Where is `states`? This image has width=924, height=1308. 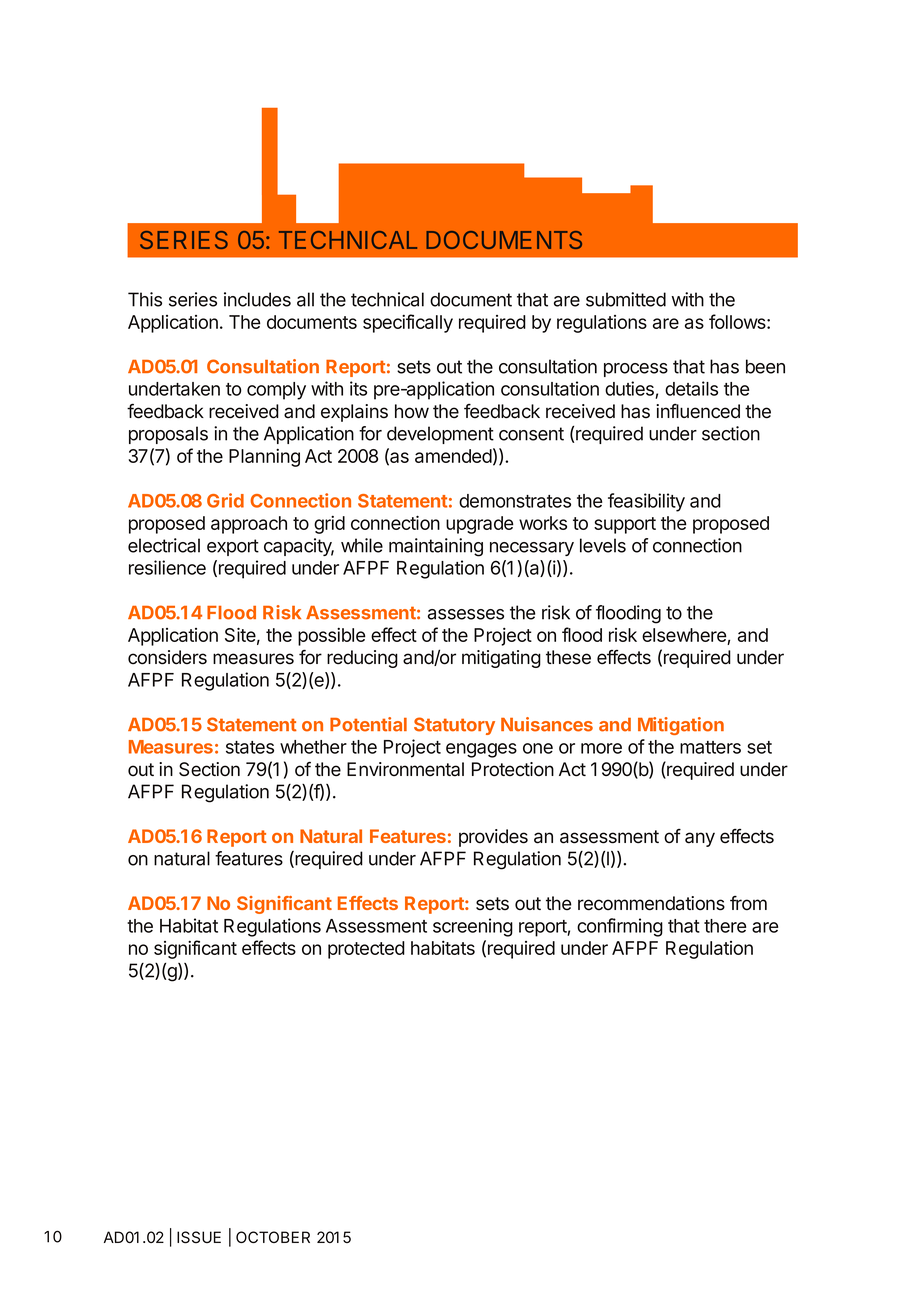 states is located at coordinates (250, 747).
